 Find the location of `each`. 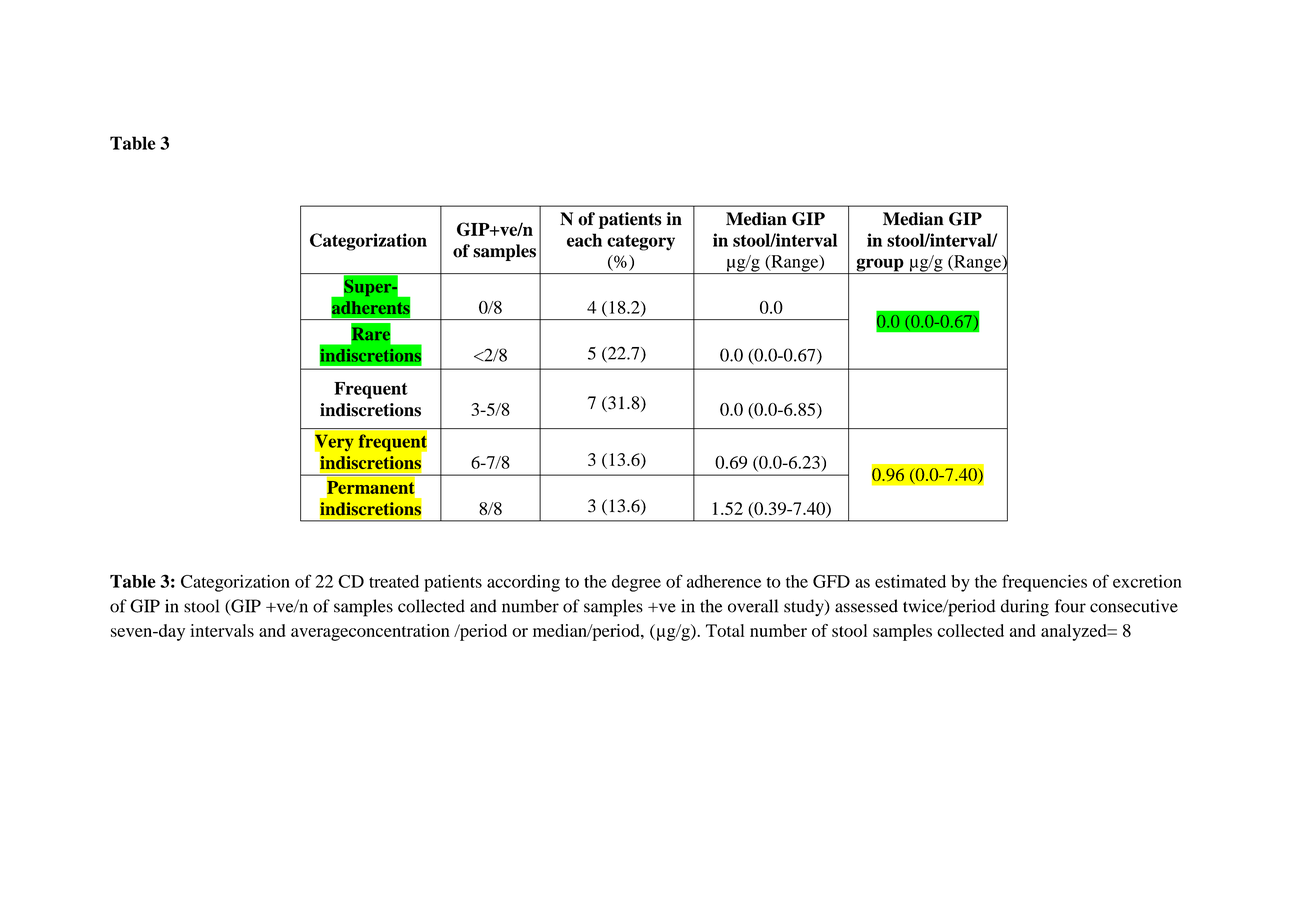

each is located at coordinates (584, 240).
